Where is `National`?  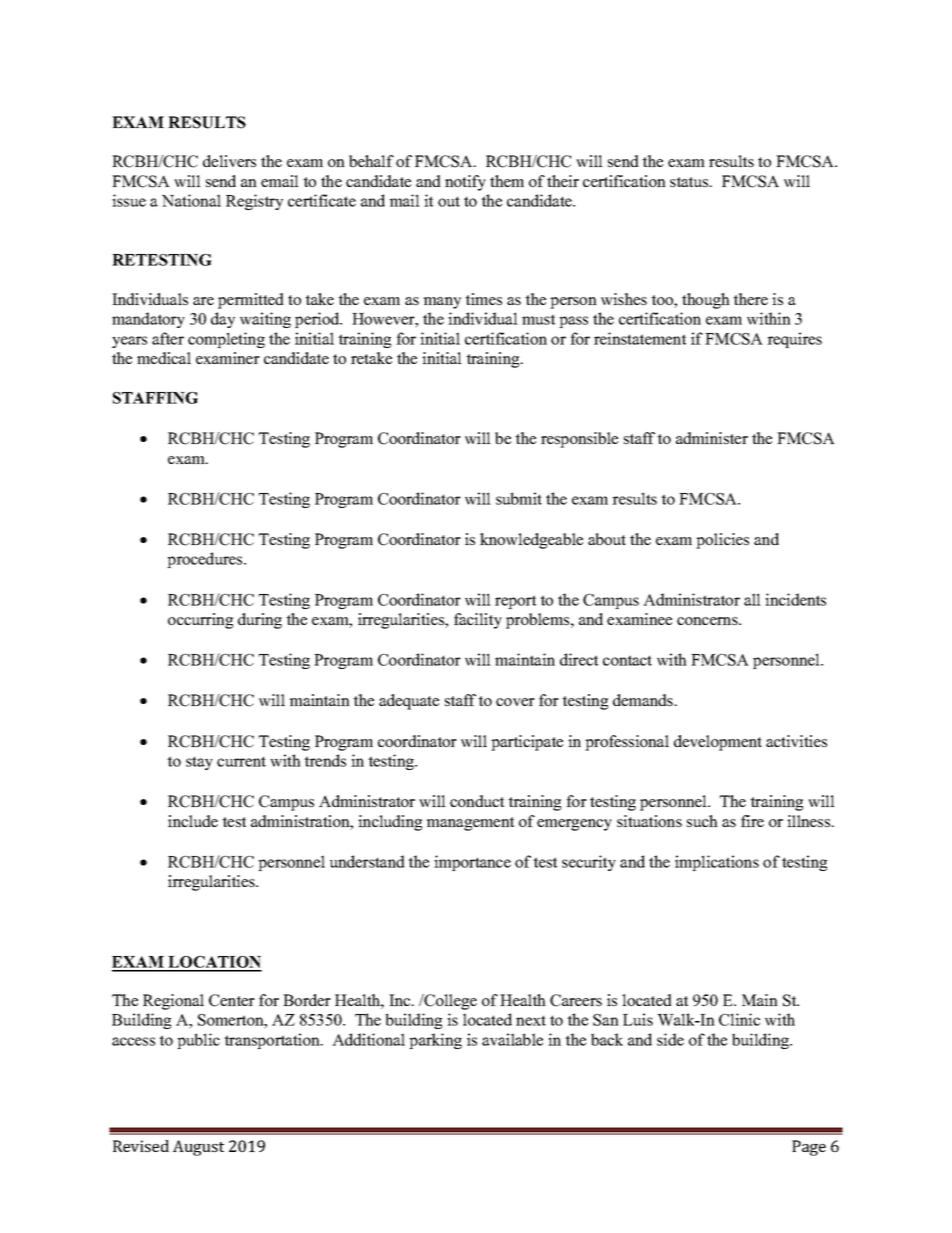 National is located at coordinates (191, 200).
